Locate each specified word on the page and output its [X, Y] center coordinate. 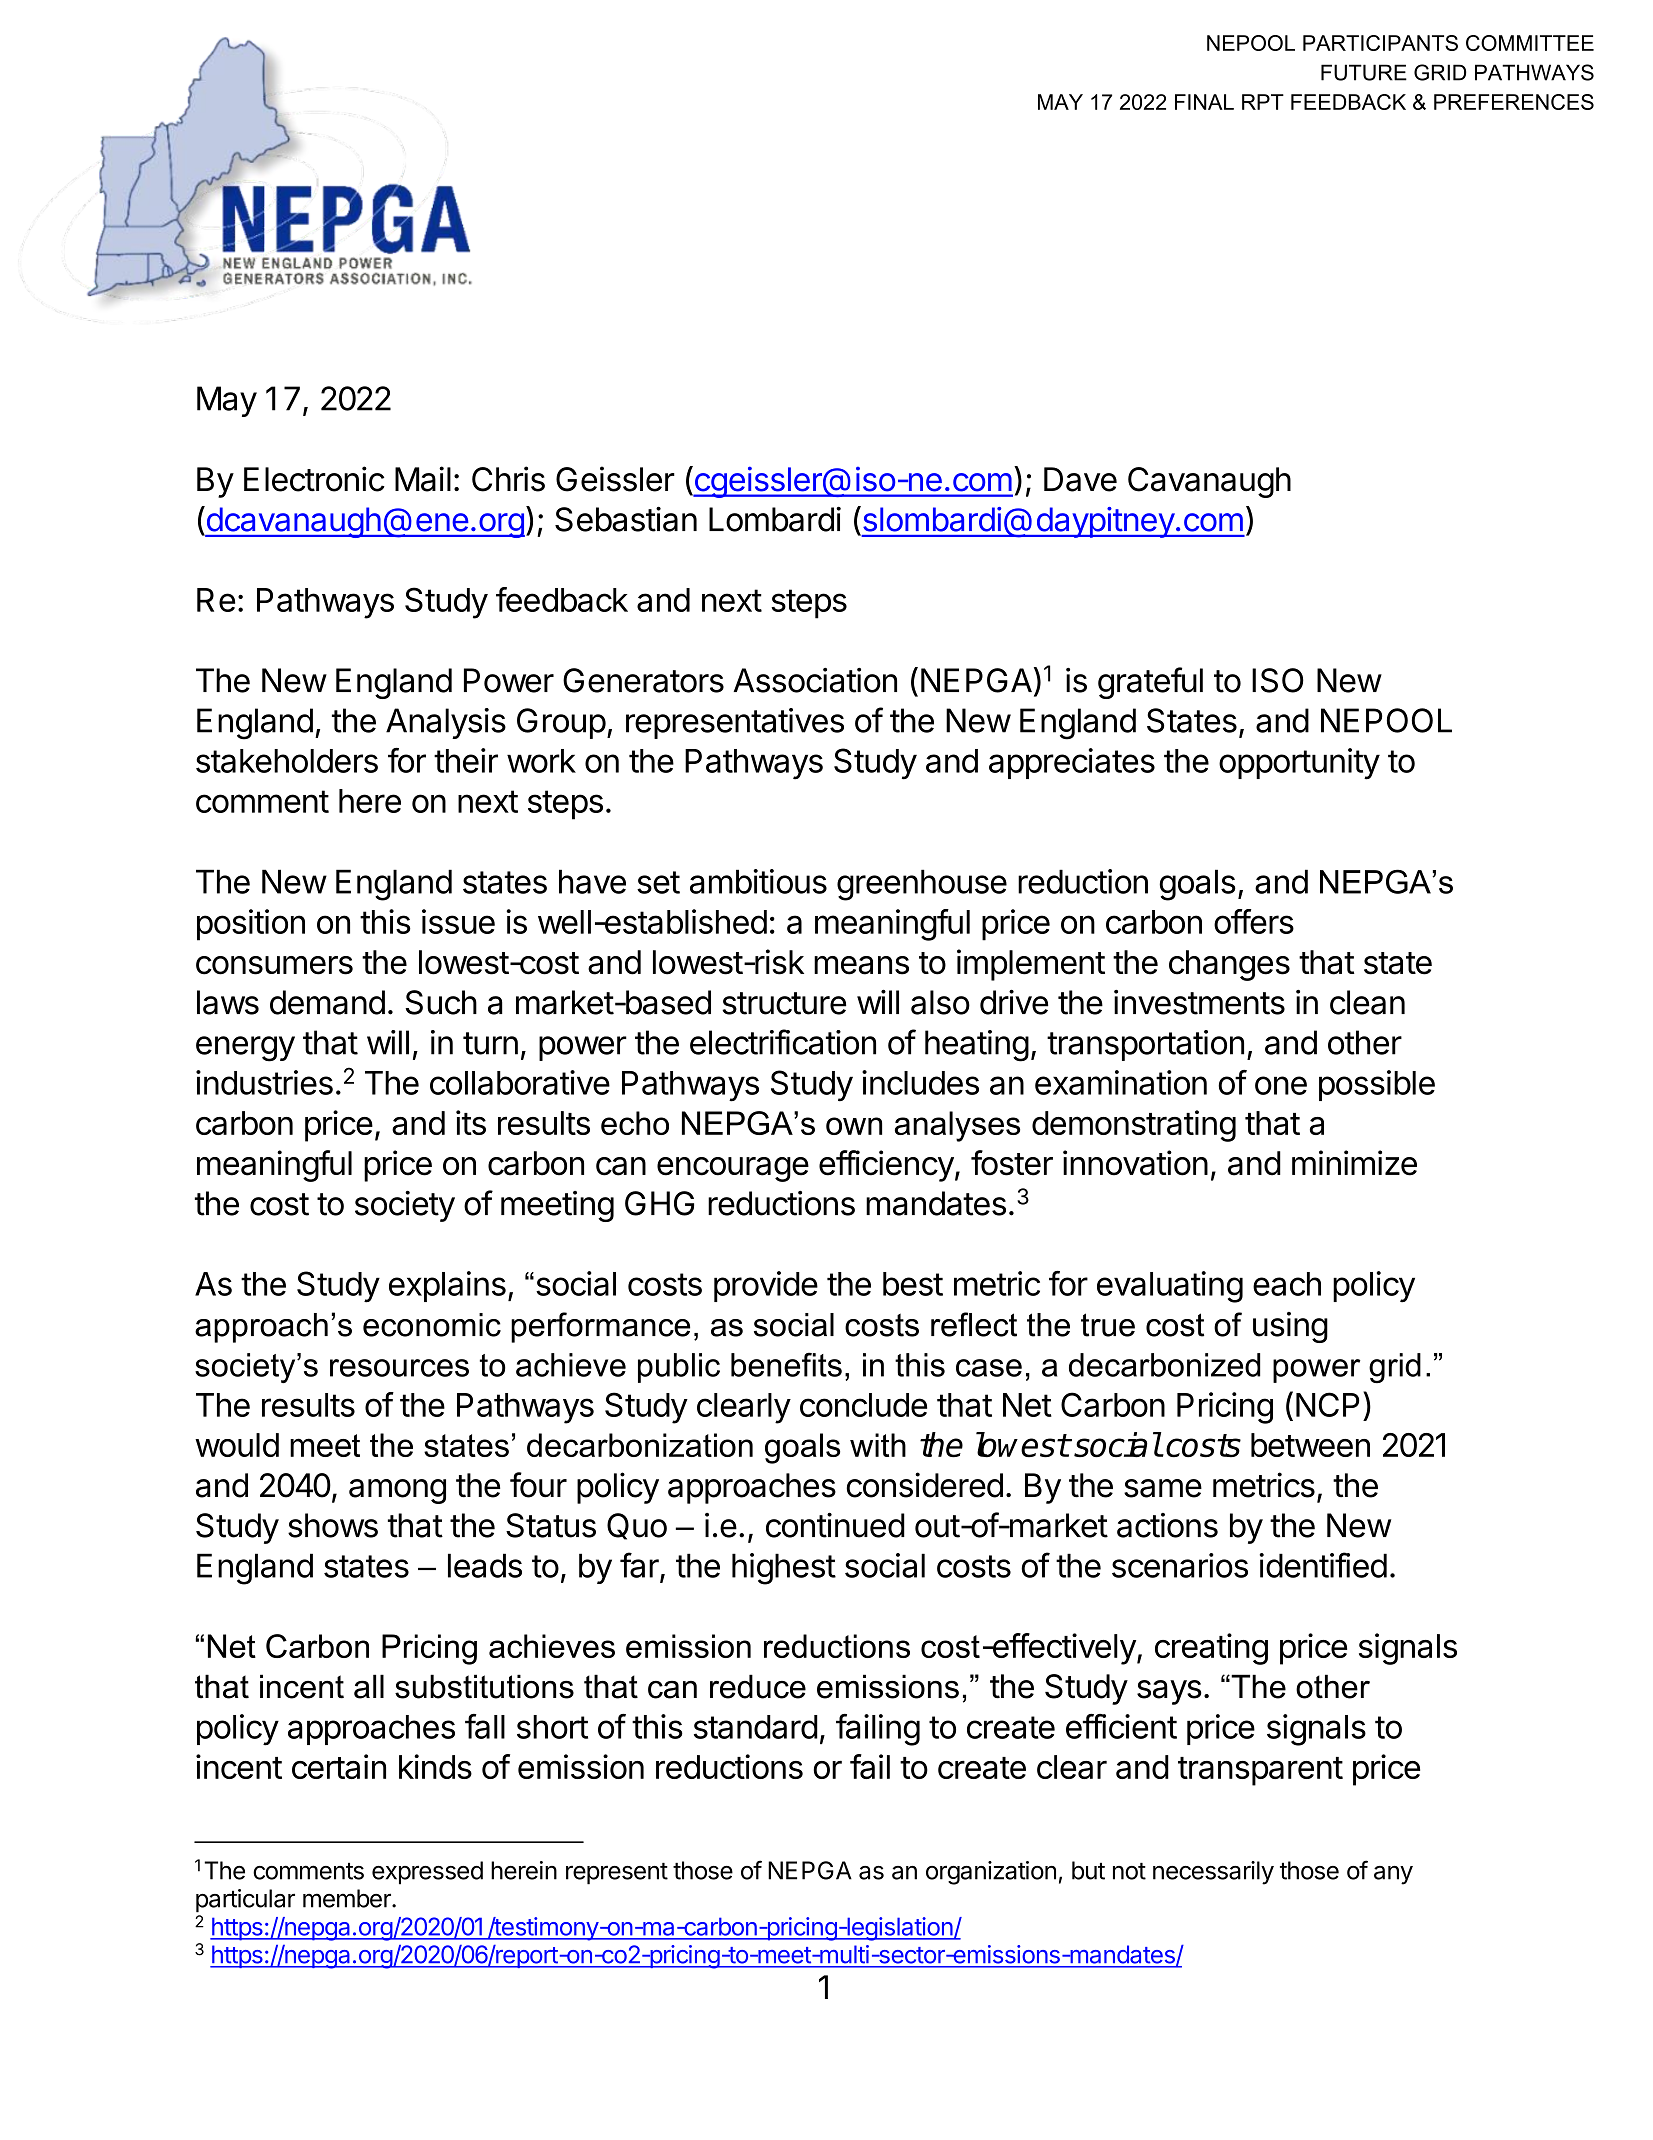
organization [991, 1873]
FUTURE [1364, 72]
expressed [427, 1873]
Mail [423, 479]
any [1393, 1875]
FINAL [1204, 102]
